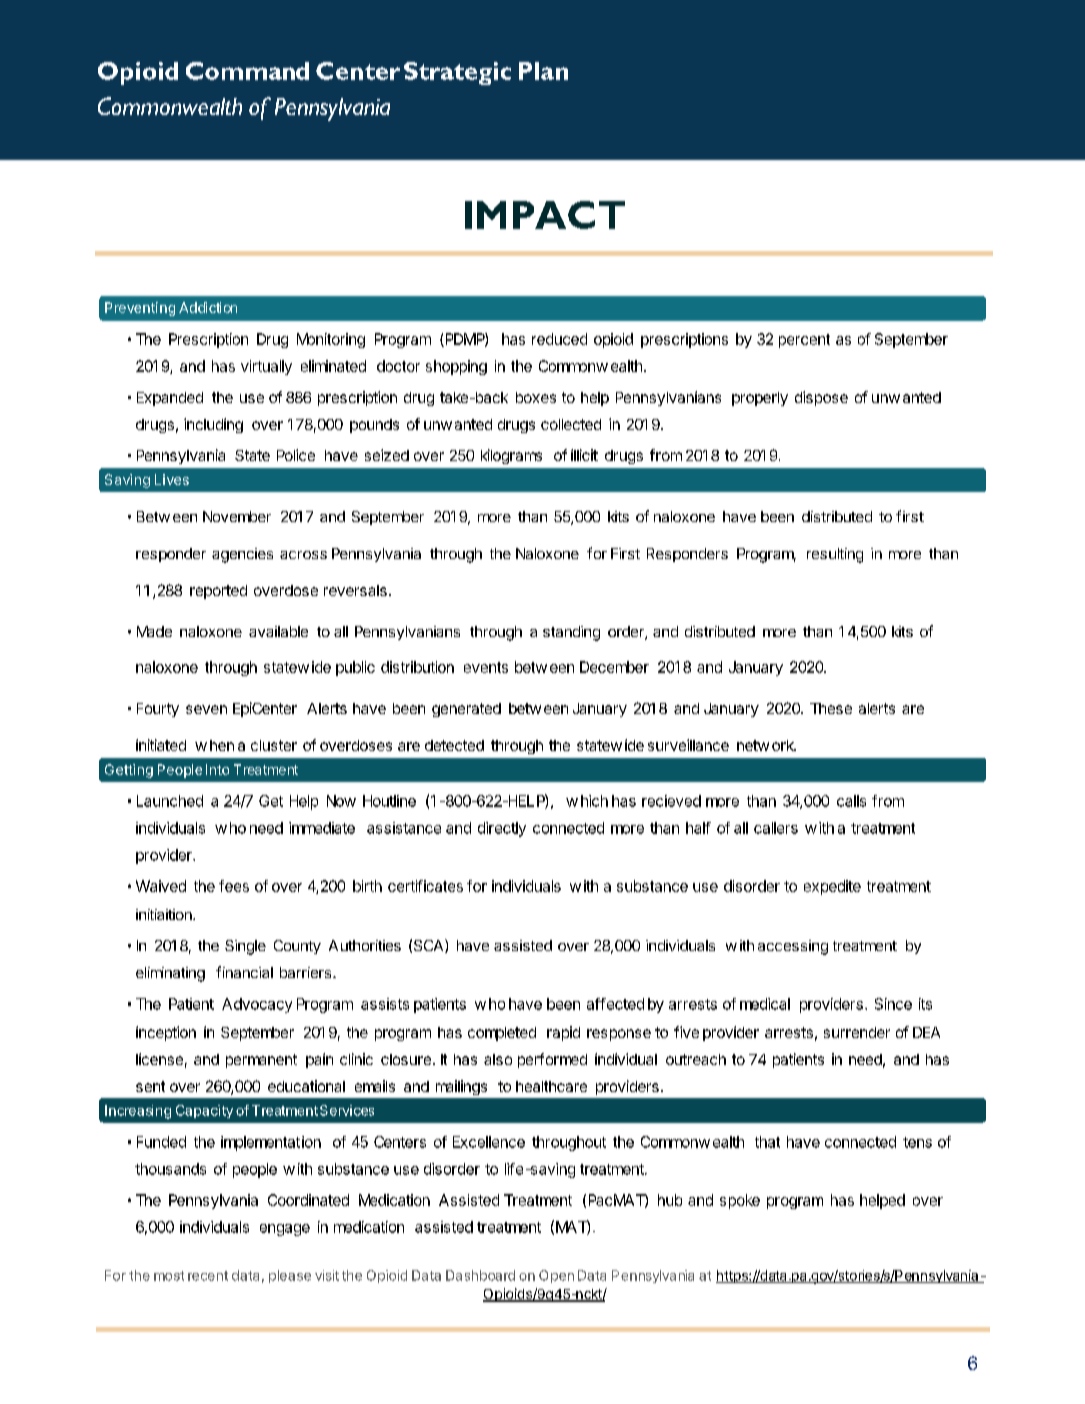  I want to click on percent, so click(804, 341).
